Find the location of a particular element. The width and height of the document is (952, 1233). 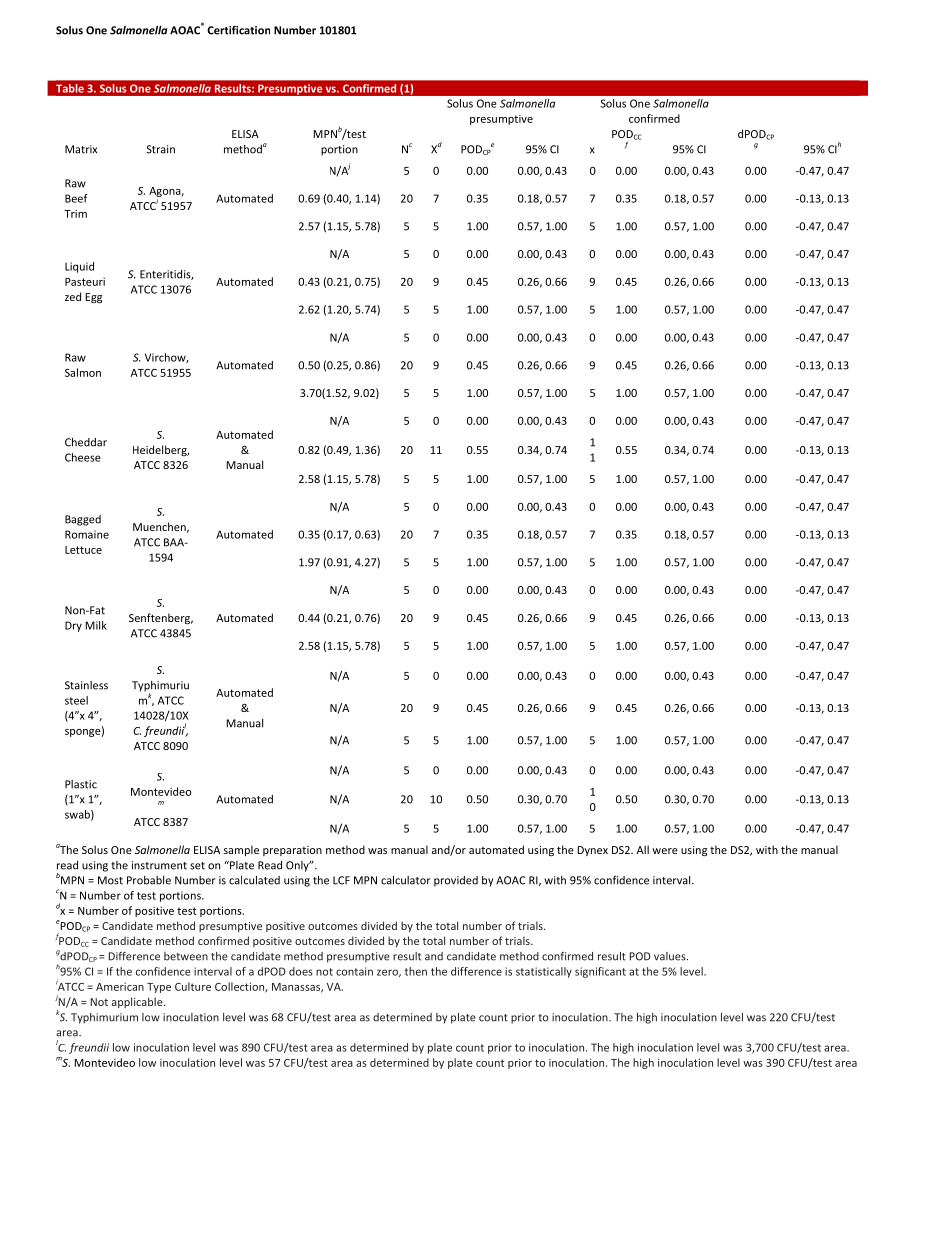

preparation is located at coordinates (292, 851).
